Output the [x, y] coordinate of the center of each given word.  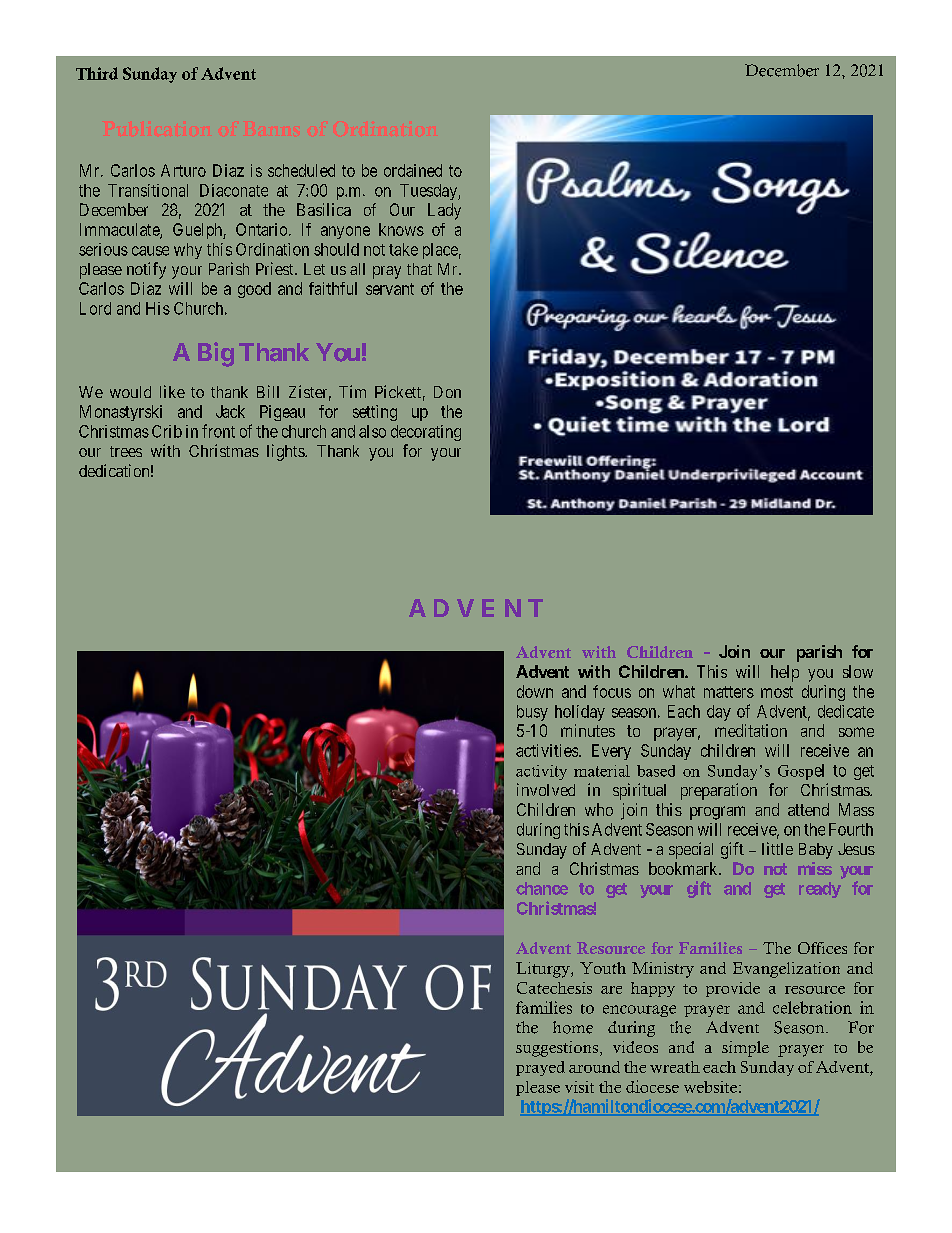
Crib [167, 431]
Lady [444, 211]
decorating [426, 433]
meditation [751, 730]
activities [548, 750]
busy [532, 713]
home [573, 1027]
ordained [413, 170]
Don [447, 392]
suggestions [558, 1049]
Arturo [183, 170]
